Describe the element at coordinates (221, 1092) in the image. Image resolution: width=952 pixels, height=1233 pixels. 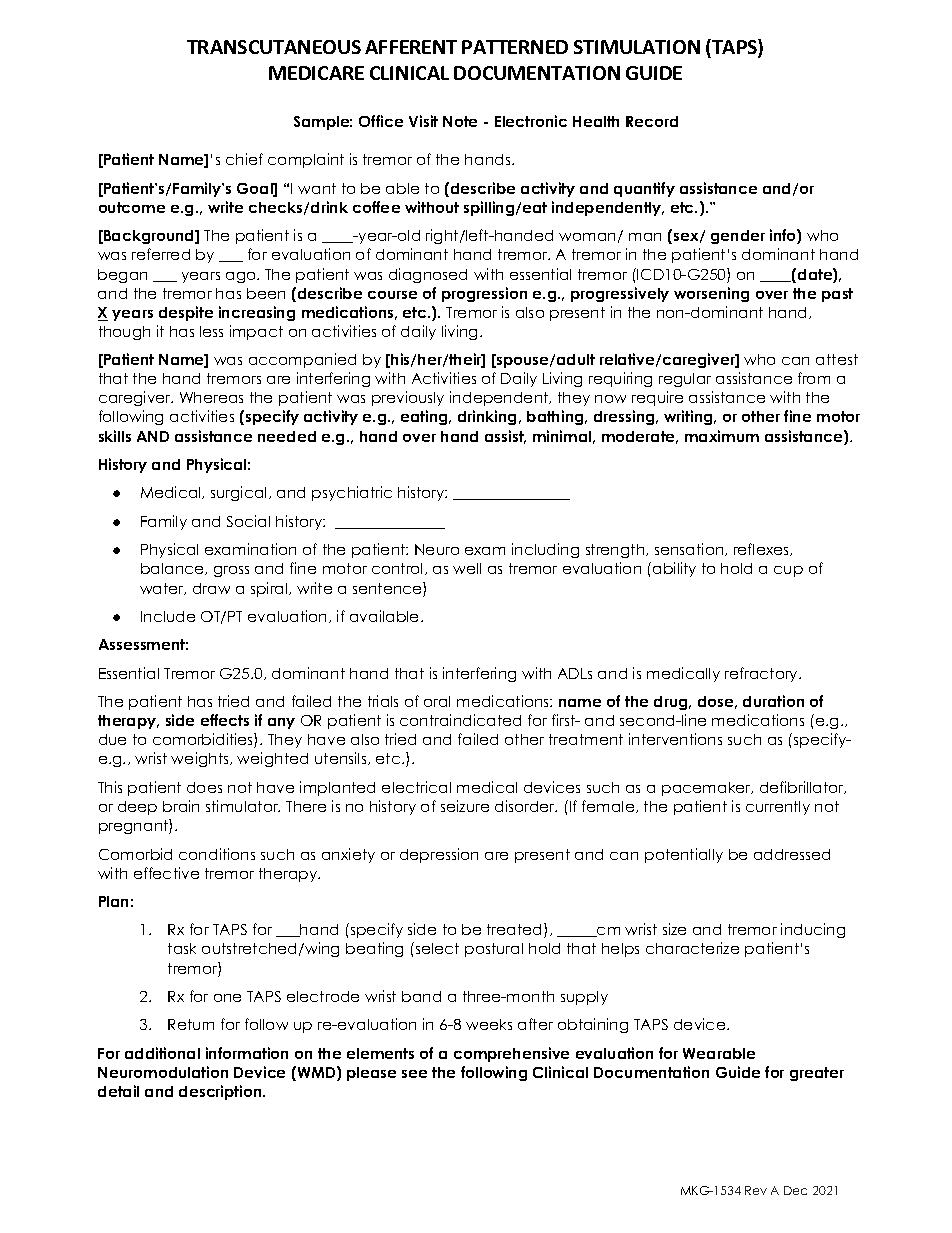
I see `description` at that location.
